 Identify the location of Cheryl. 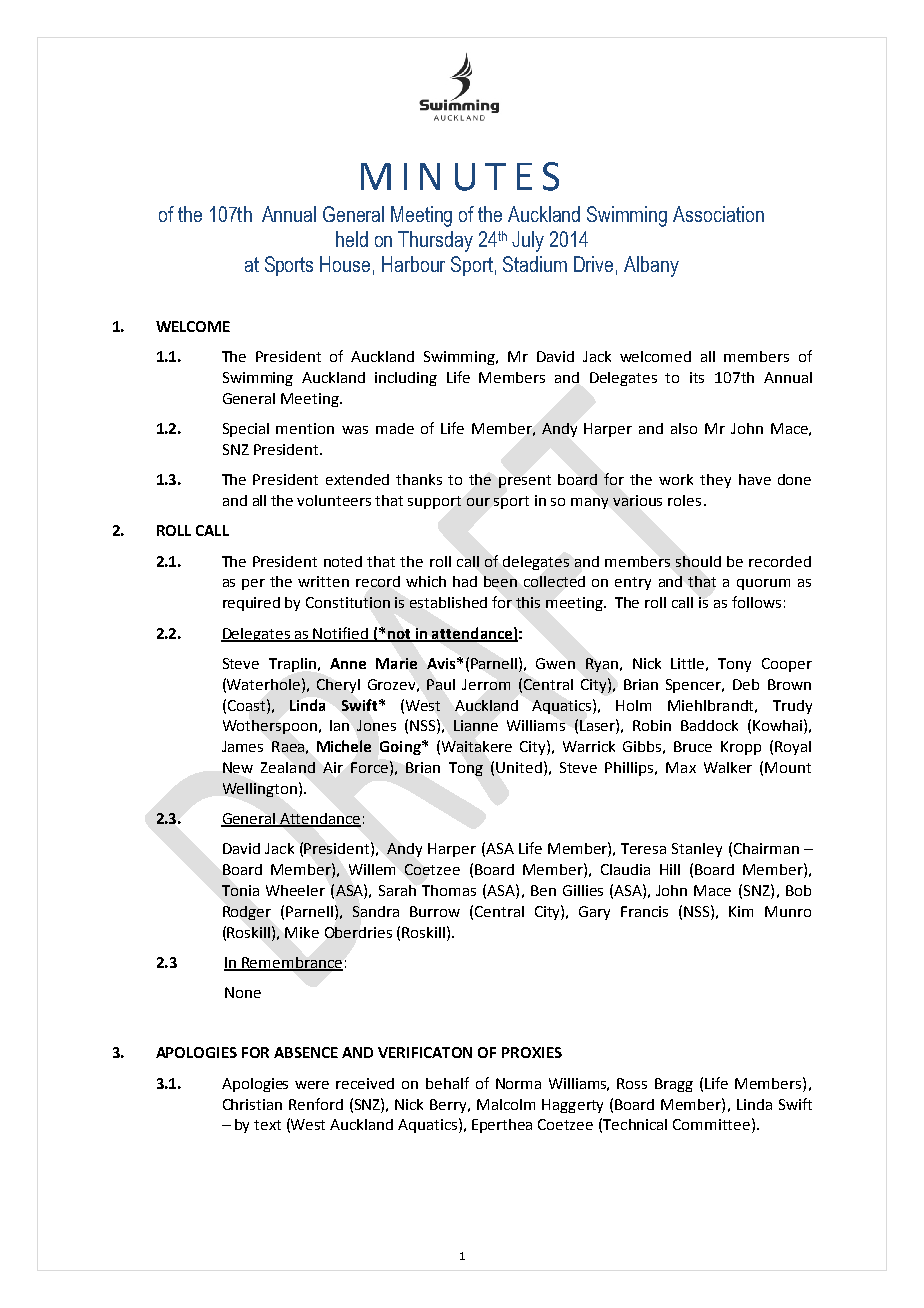
(338, 686).
